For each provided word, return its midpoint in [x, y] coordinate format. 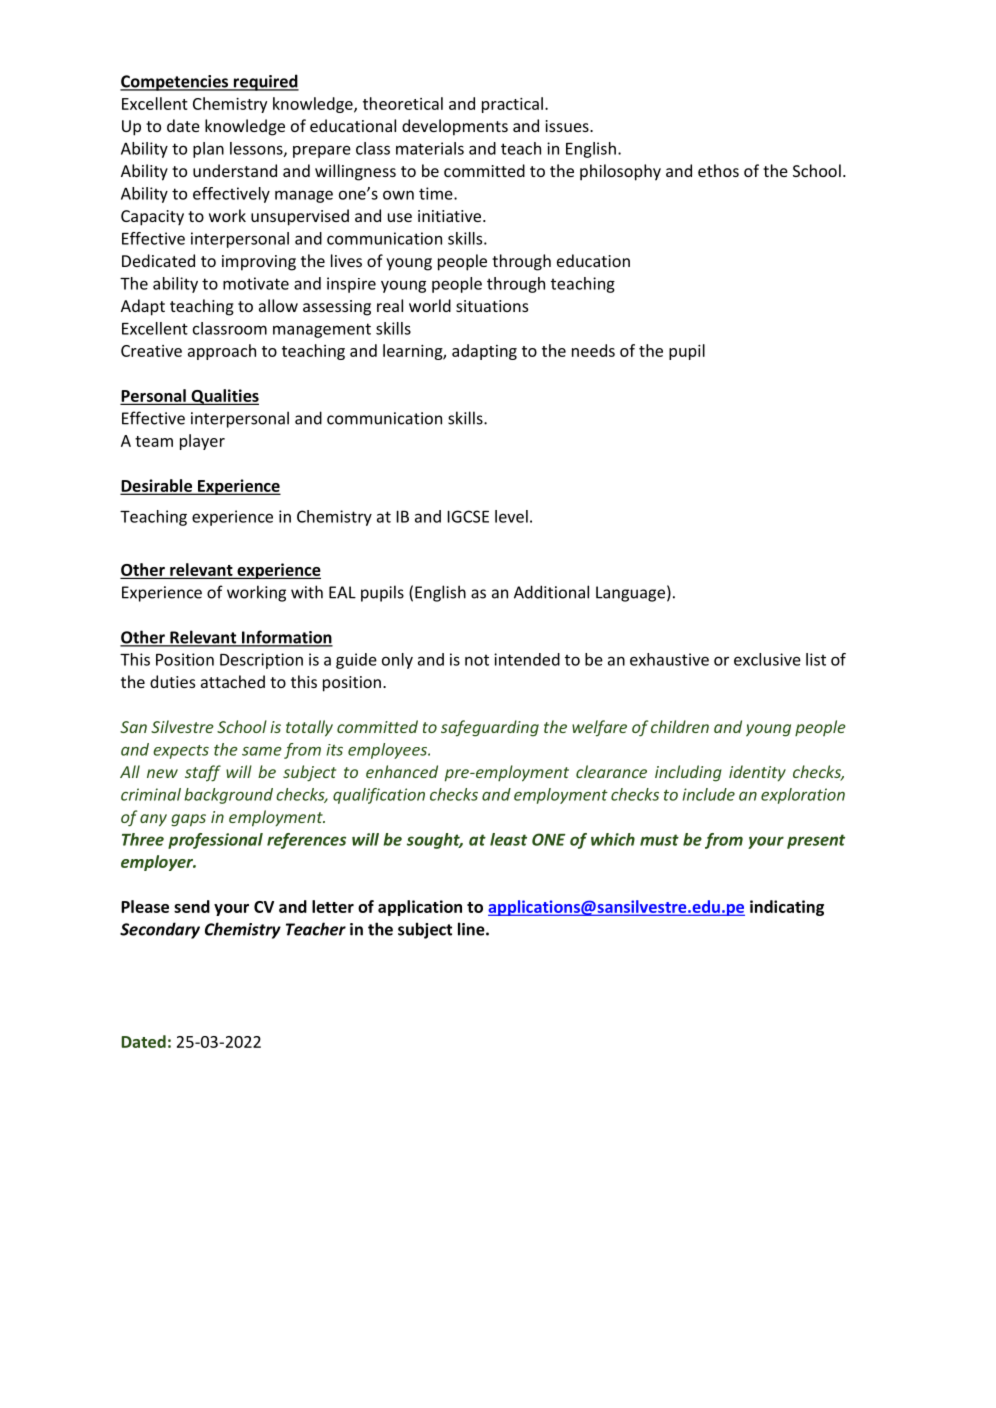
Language [630, 594]
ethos [718, 170]
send [192, 906]
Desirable [158, 486]
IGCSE [468, 516]
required [265, 82]
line [472, 929]
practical [512, 105]
